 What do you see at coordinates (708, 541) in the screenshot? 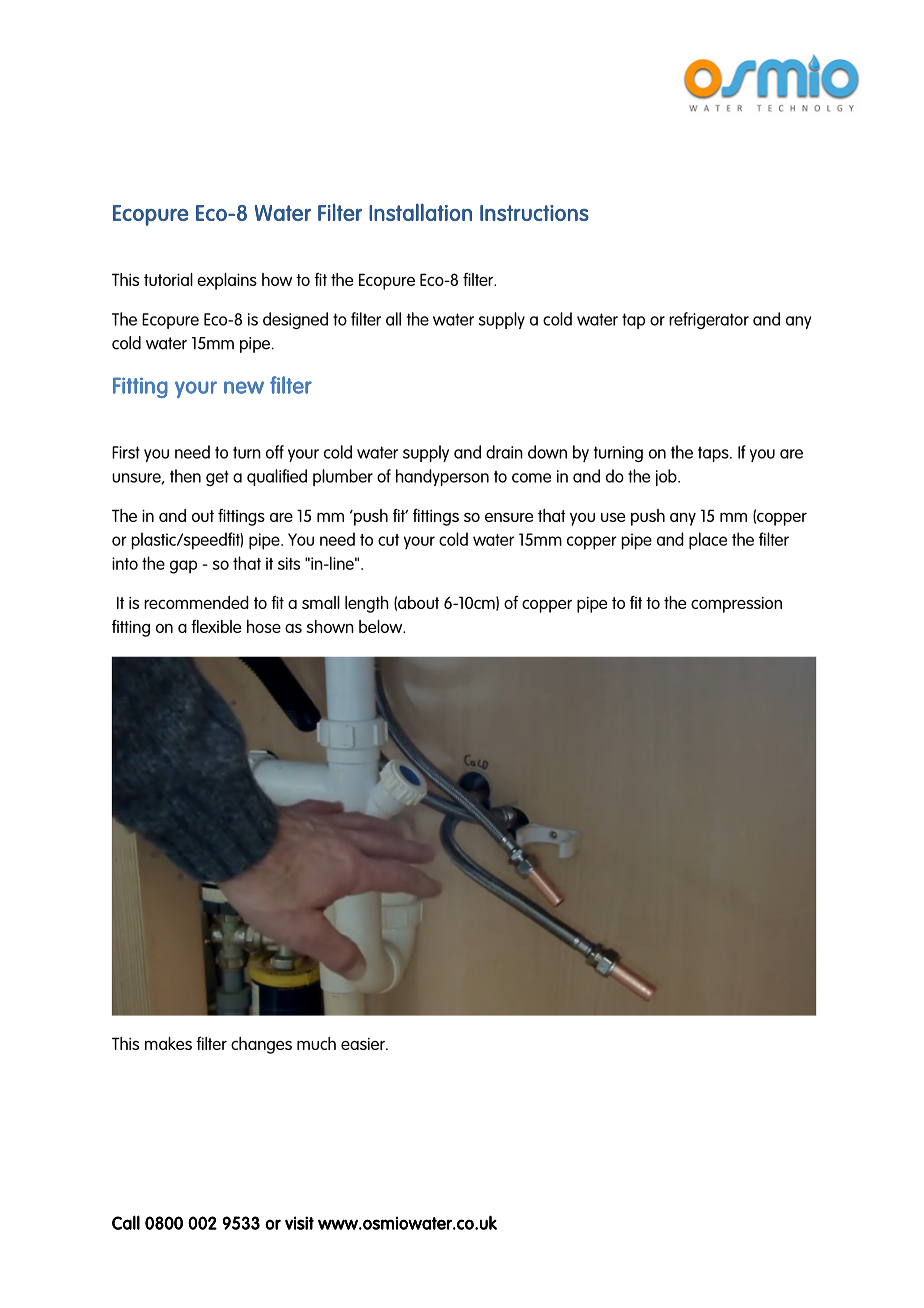
I see `place` at bounding box center [708, 541].
